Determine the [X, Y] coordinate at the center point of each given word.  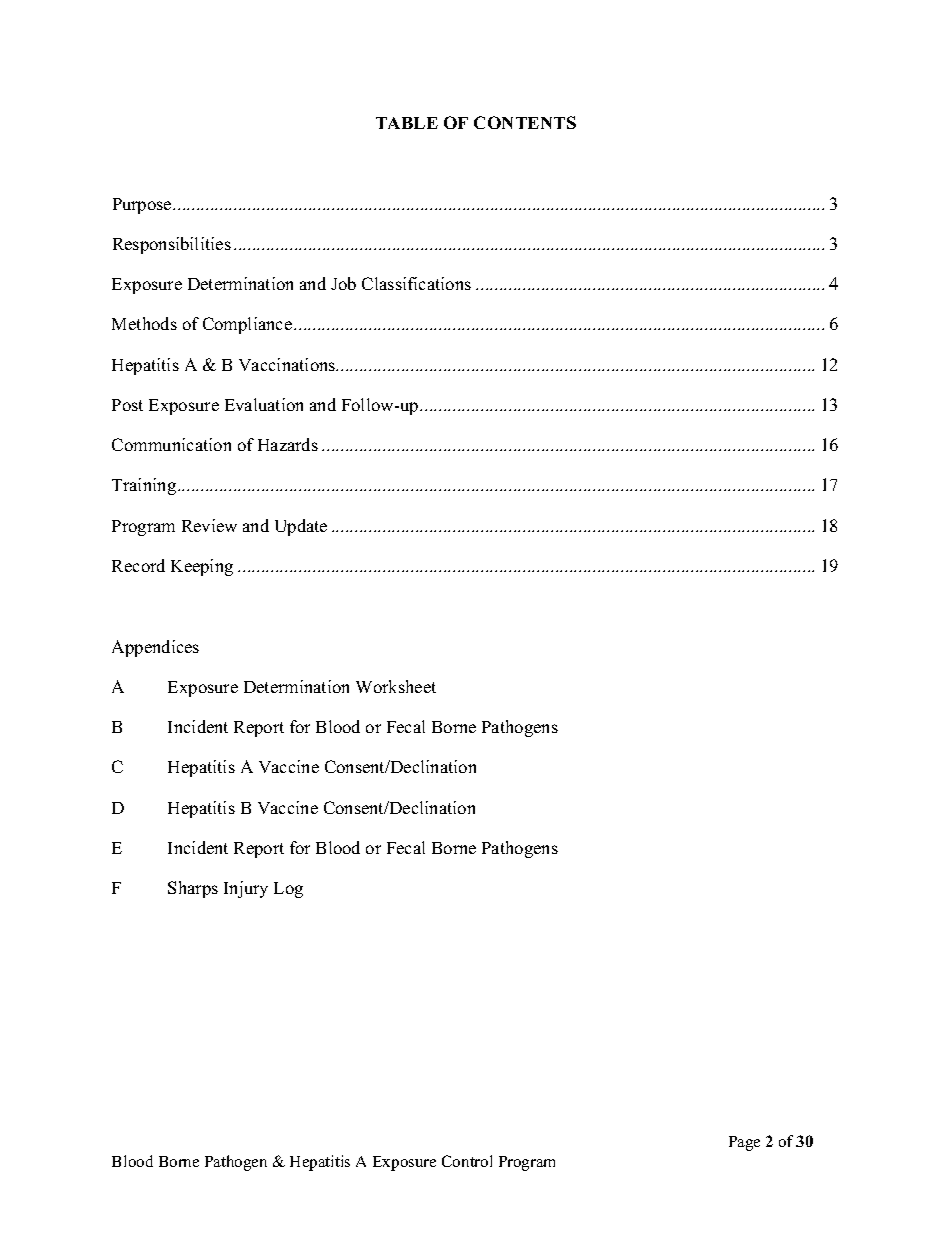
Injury [246, 889]
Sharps [193, 889]
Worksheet [396, 686]
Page [744, 1143]
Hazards [288, 444]
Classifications [416, 283]
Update [301, 527]
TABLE [407, 123]
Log [288, 890]
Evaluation [264, 404]
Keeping [202, 567]
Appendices [155, 648]
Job [343, 283]
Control [467, 1161]
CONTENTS [525, 122]
